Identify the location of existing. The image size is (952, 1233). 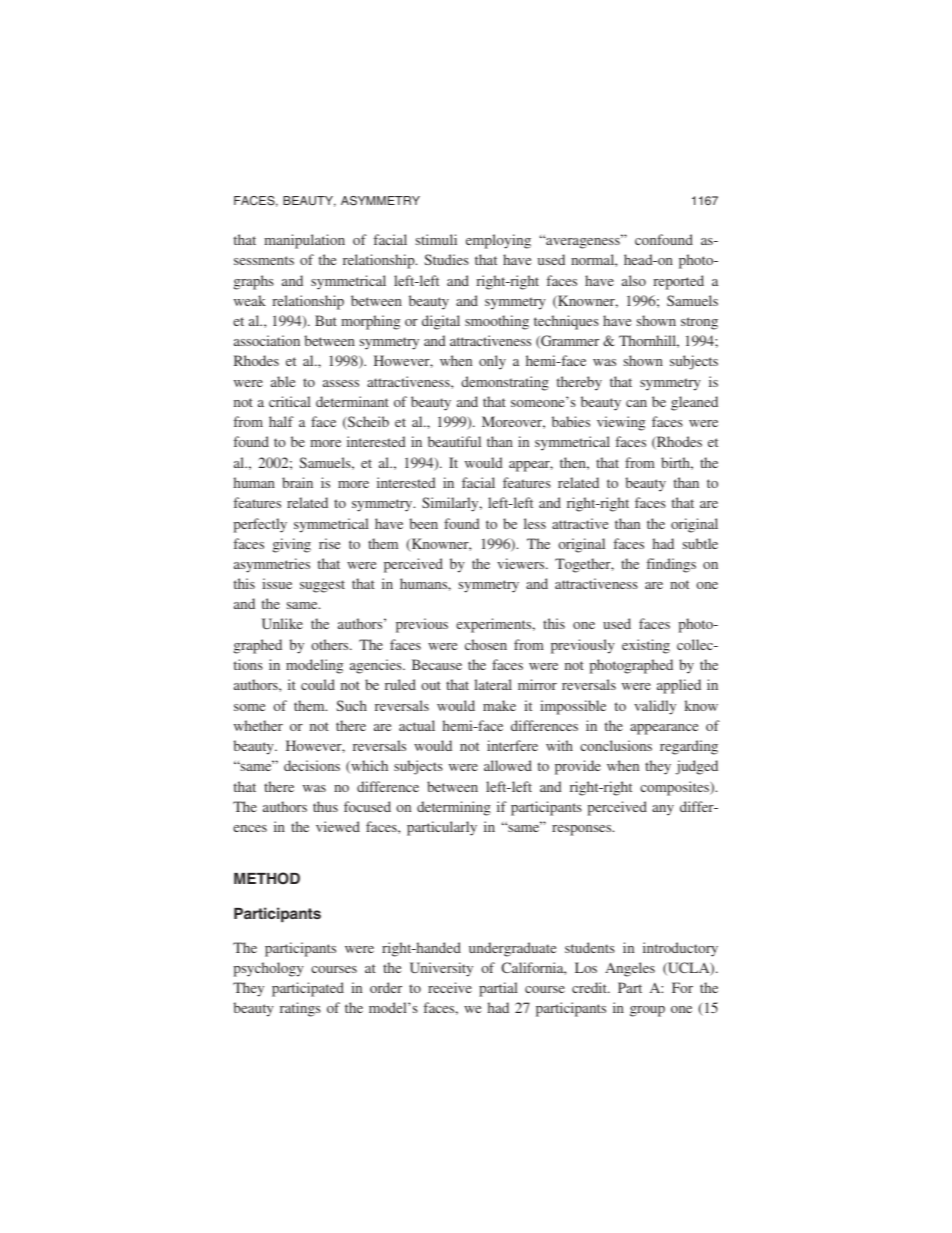
(646, 646).
